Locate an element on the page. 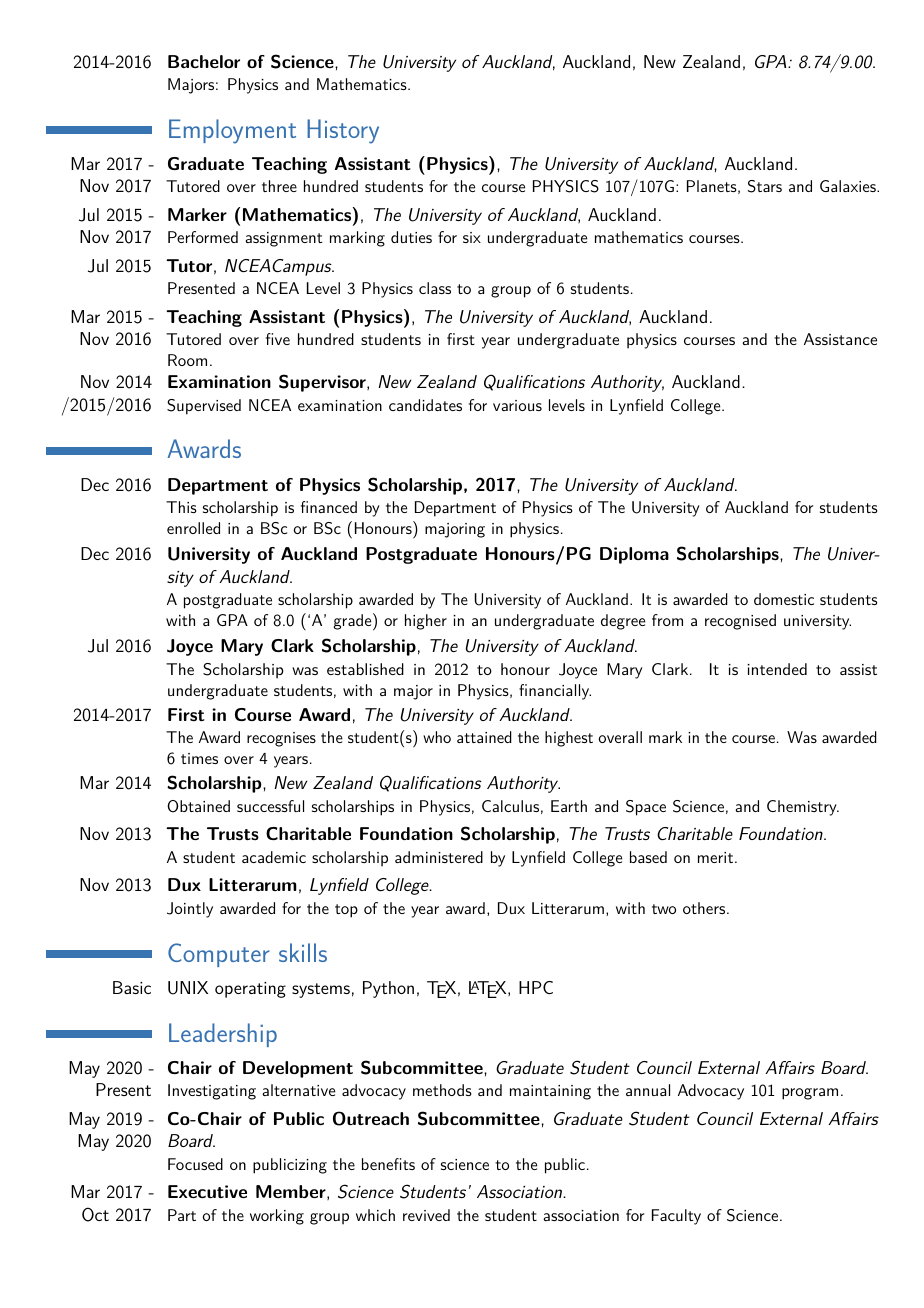 The height and width of the image is (1308, 924). Stars is located at coordinates (765, 186).
